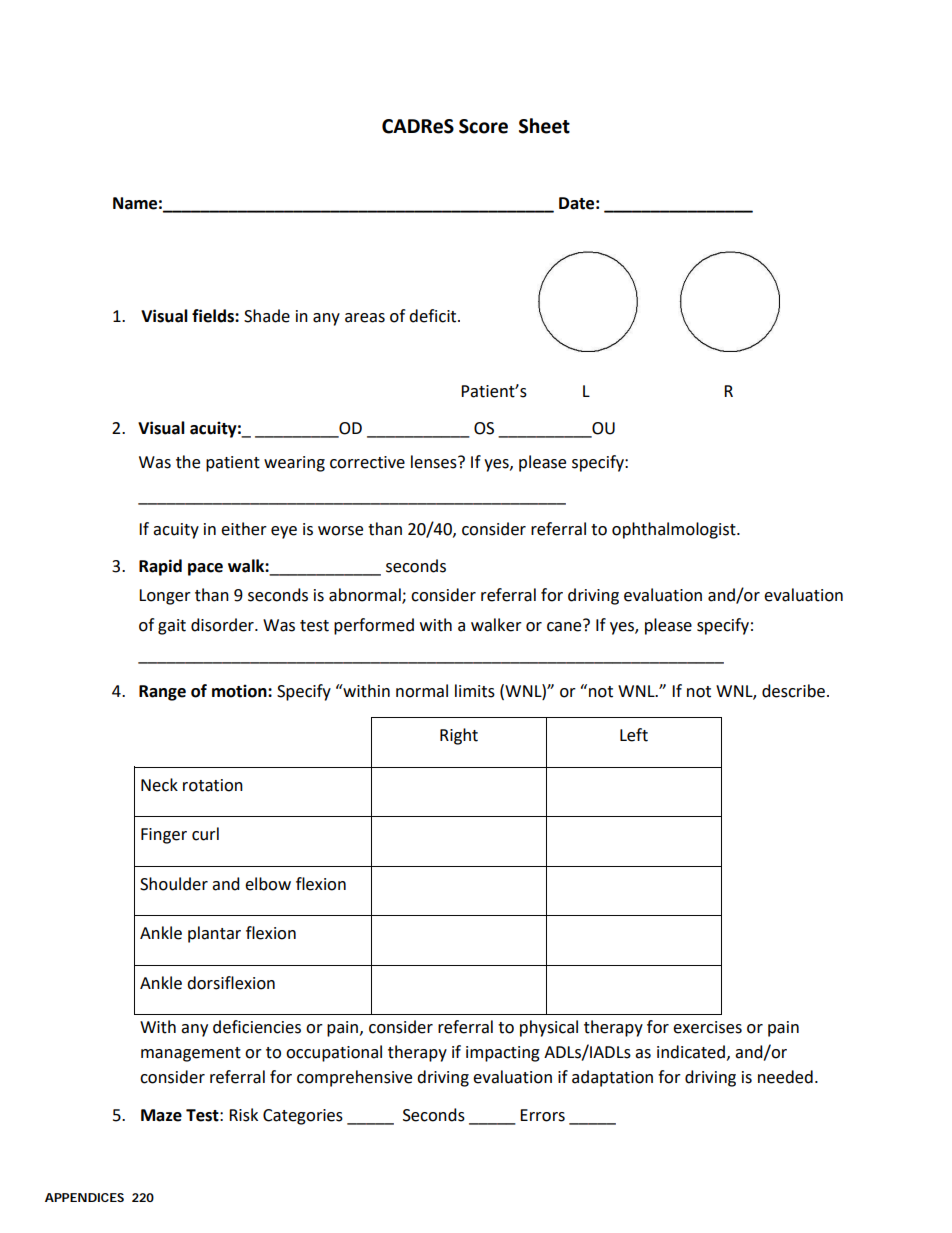  I want to click on Score, so click(483, 126).
